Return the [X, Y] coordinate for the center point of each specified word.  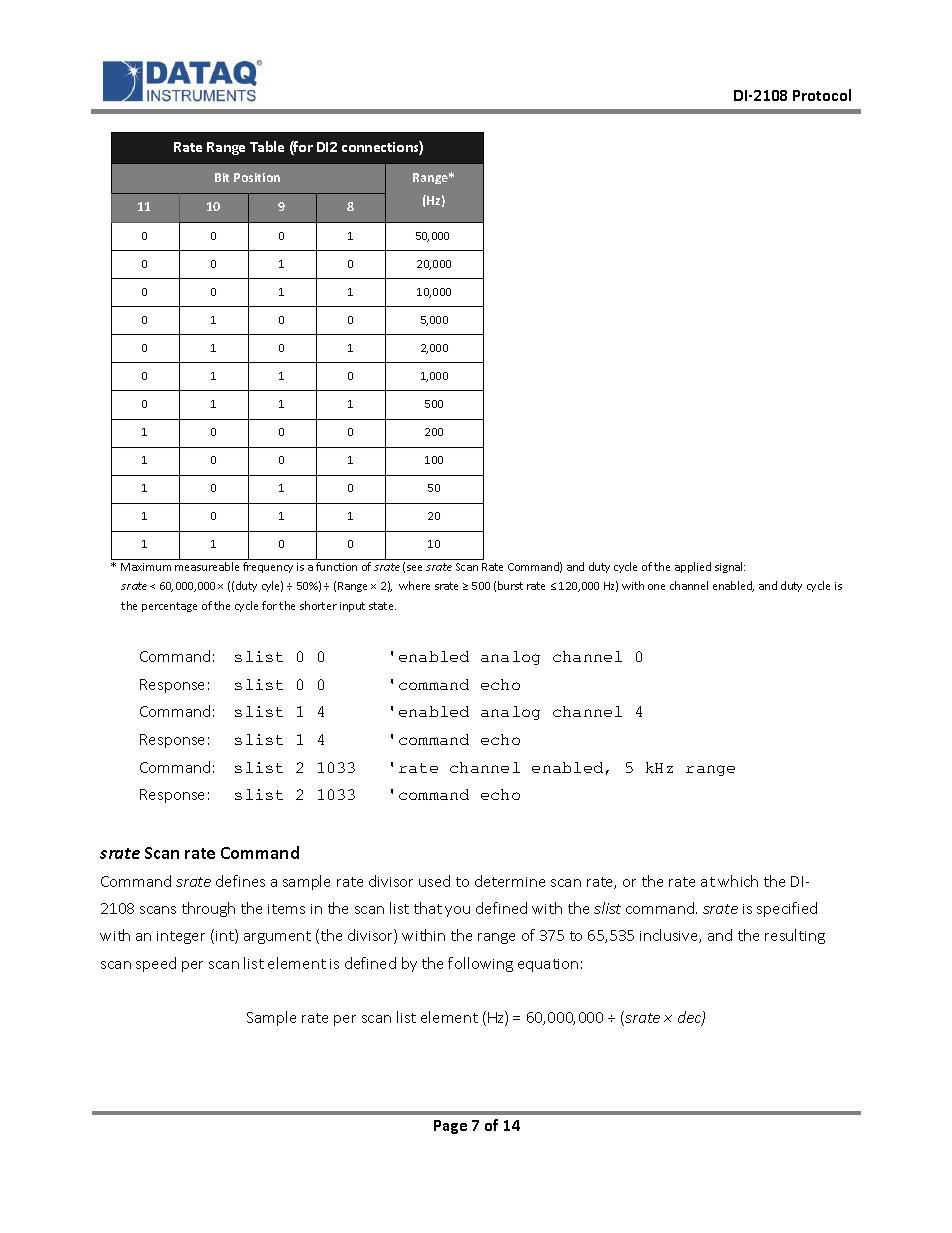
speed [156, 964]
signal [730, 567]
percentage [169, 607]
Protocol [822, 95]
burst [510, 585]
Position [257, 177]
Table [267, 146]
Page [450, 1127]
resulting [795, 936]
